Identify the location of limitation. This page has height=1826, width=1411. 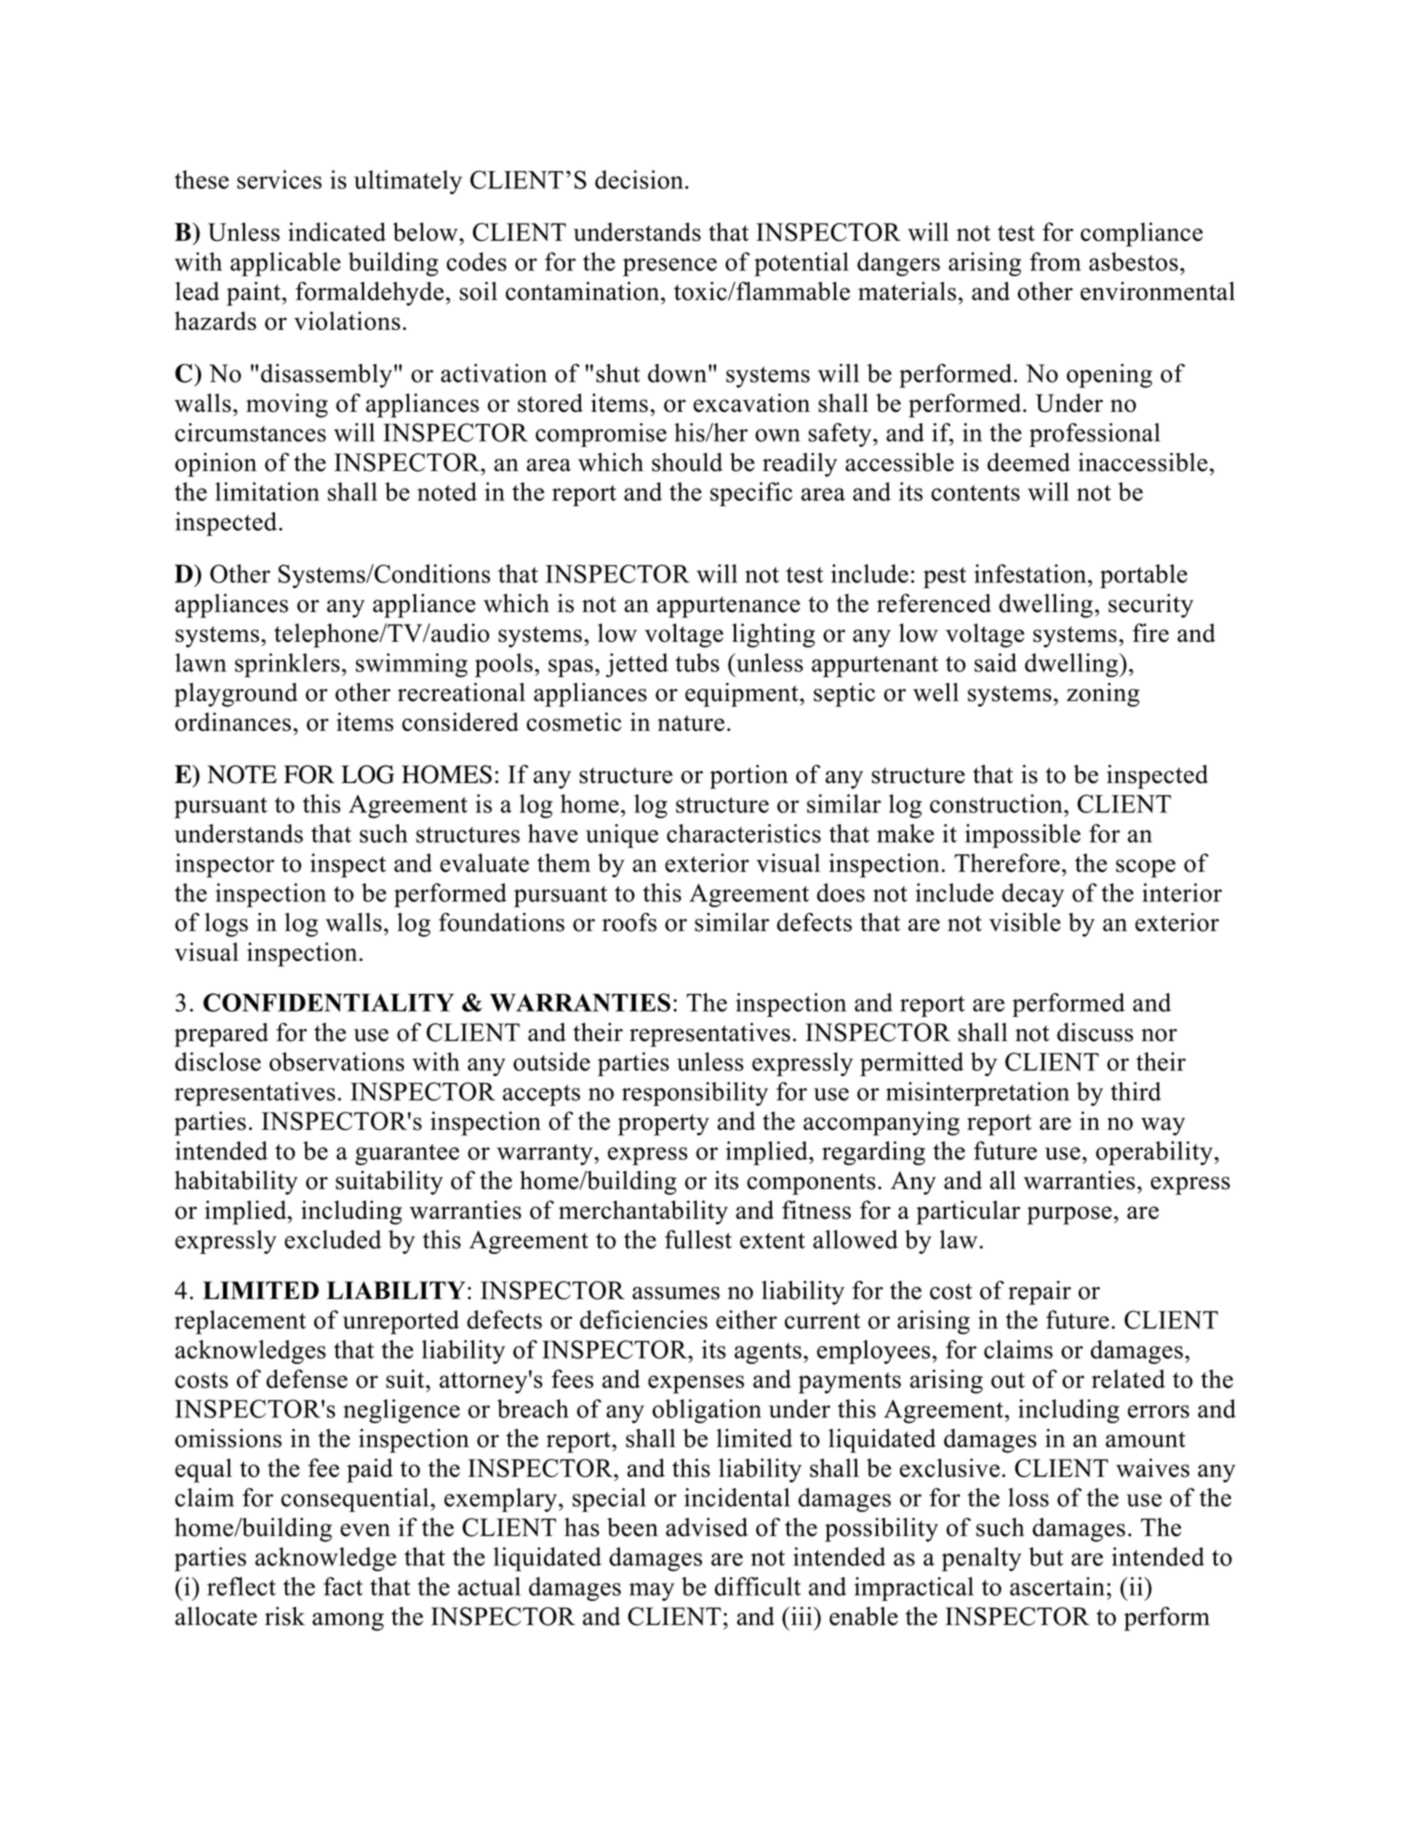
(267, 491).
